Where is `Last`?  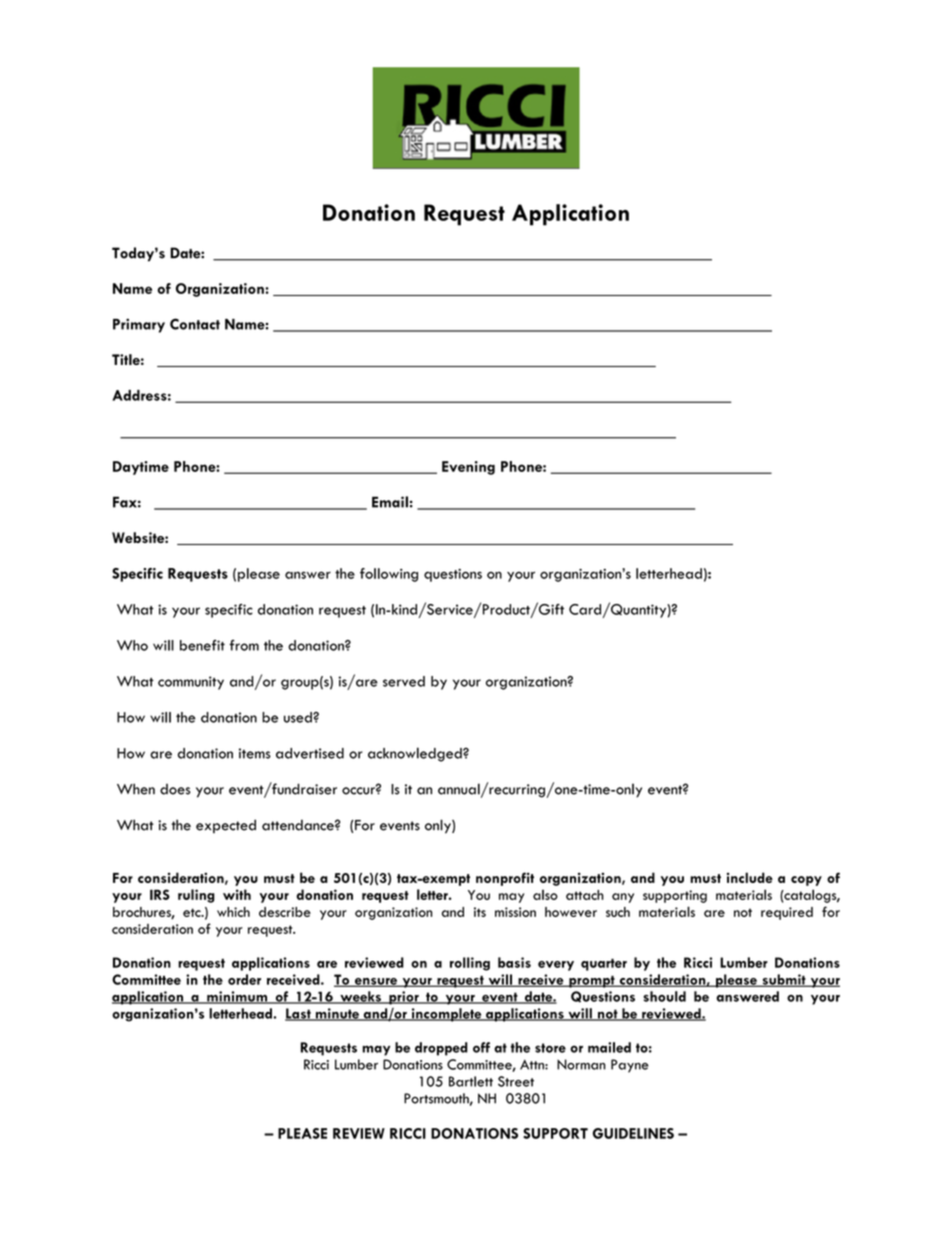 Last is located at coordinates (299, 1014).
